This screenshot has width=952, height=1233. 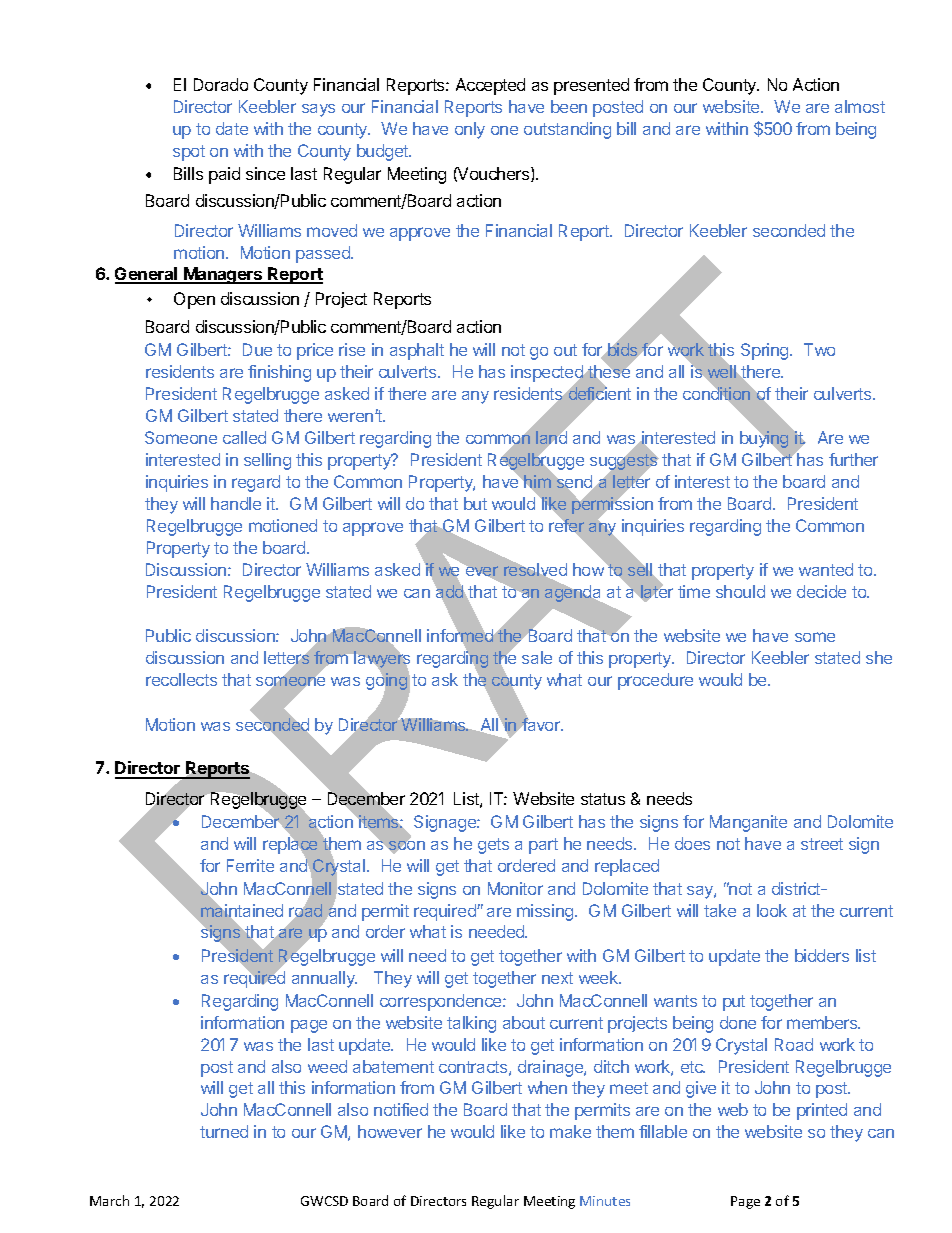 I want to click on make, so click(x=570, y=1131).
